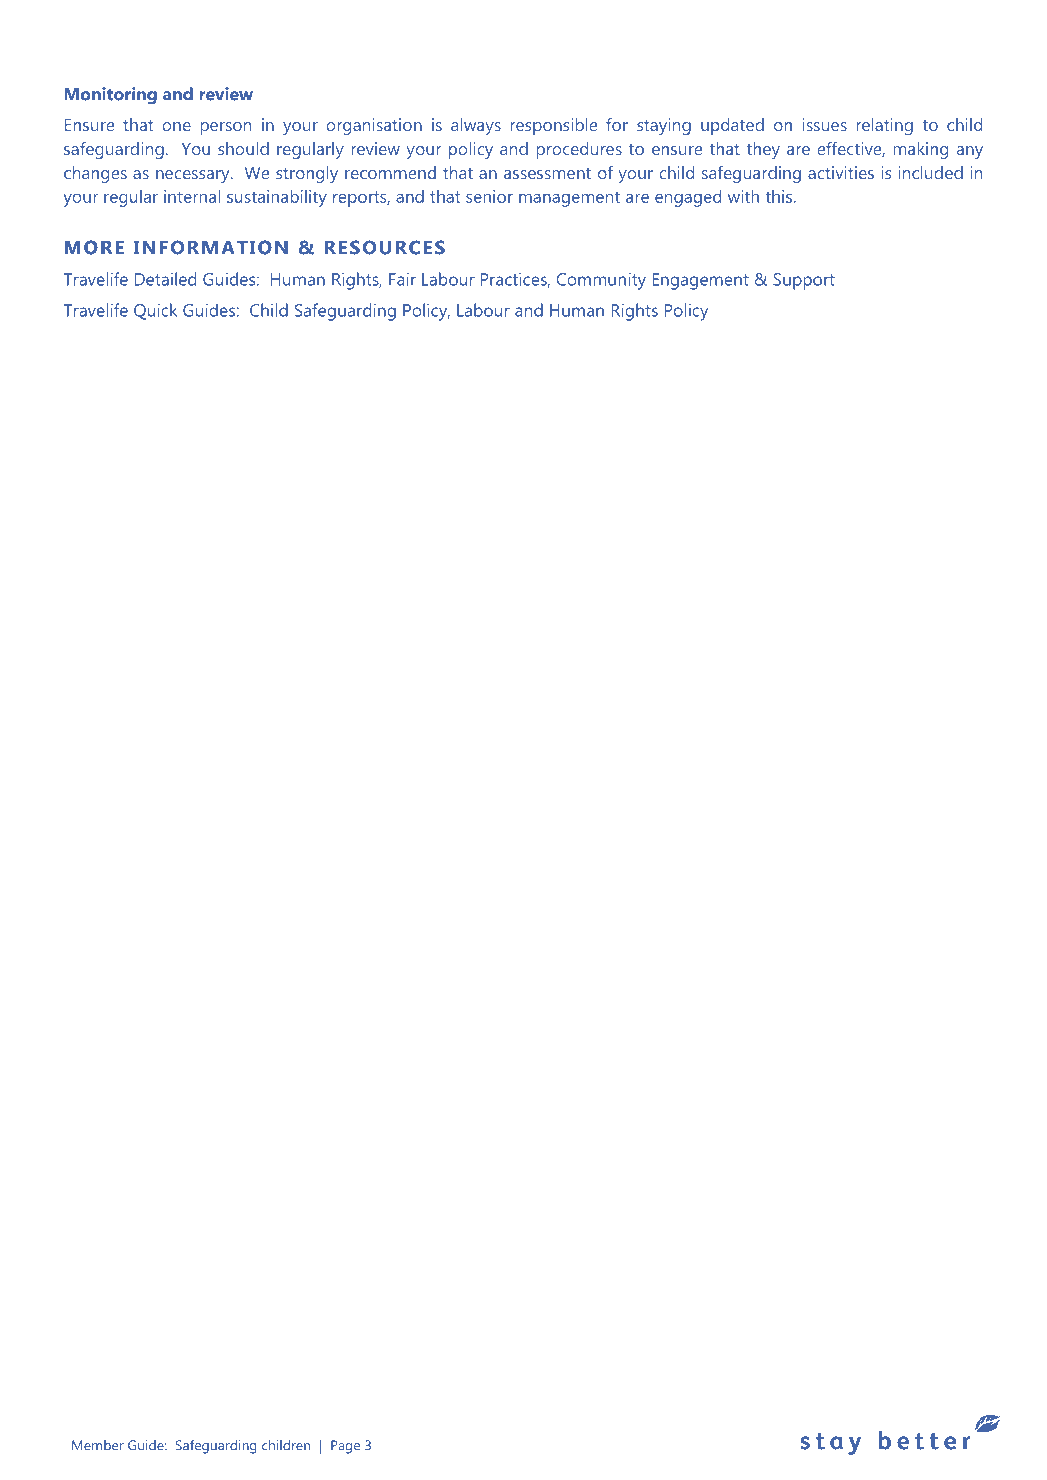 This document has height=1480, width=1047. Describe the element at coordinates (601, 281) in the document. I see `Community` at that location.
